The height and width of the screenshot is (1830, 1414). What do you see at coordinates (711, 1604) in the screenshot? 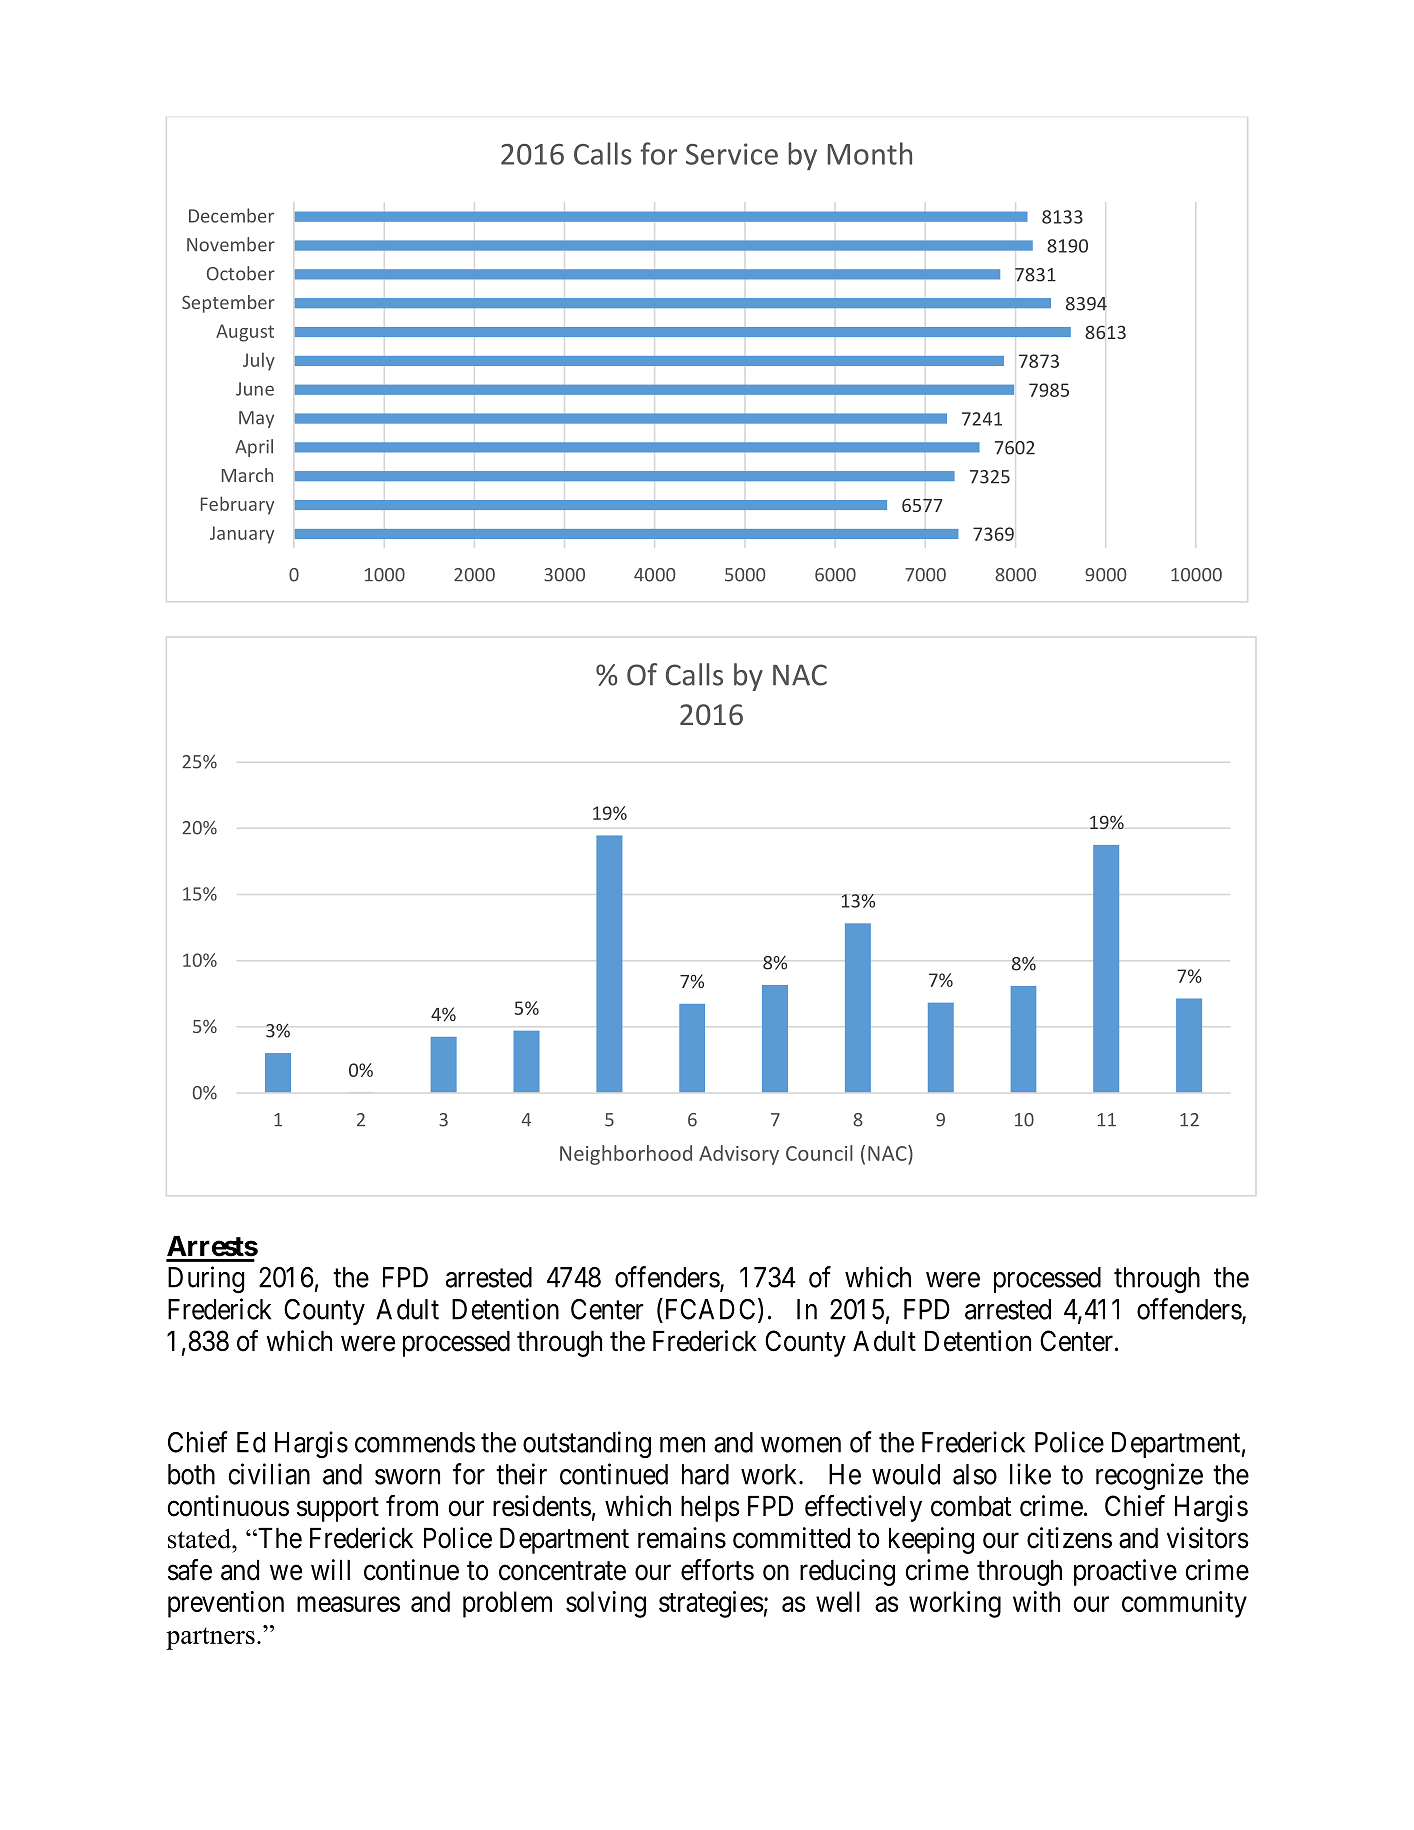
I see `strategies` at bounding box center [711, 1604].
